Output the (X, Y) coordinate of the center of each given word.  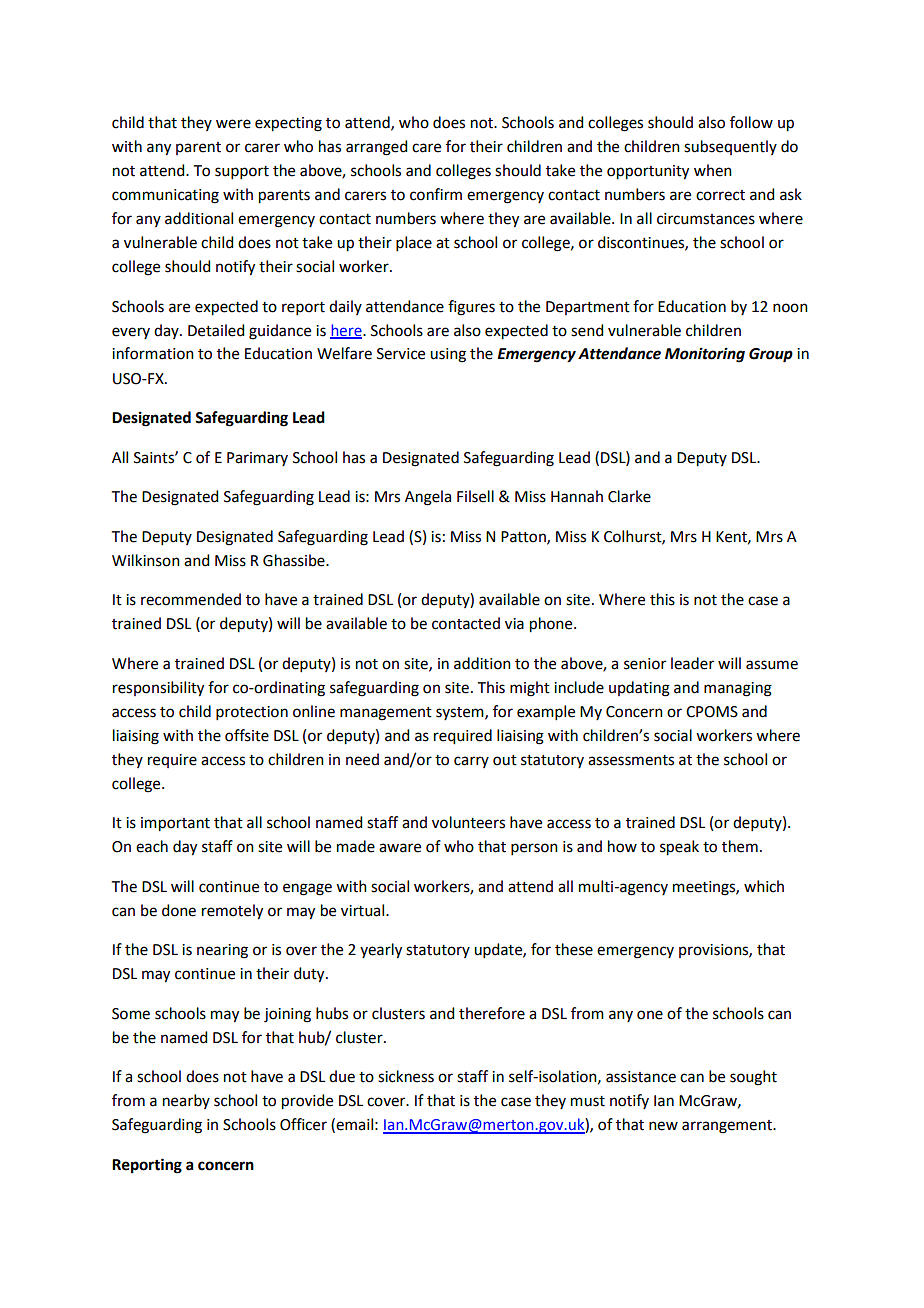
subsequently (730, 147)
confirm (436, 194)
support (242, 172)
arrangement (728, 1127)
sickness (406, 1076)
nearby (186, 1101)
